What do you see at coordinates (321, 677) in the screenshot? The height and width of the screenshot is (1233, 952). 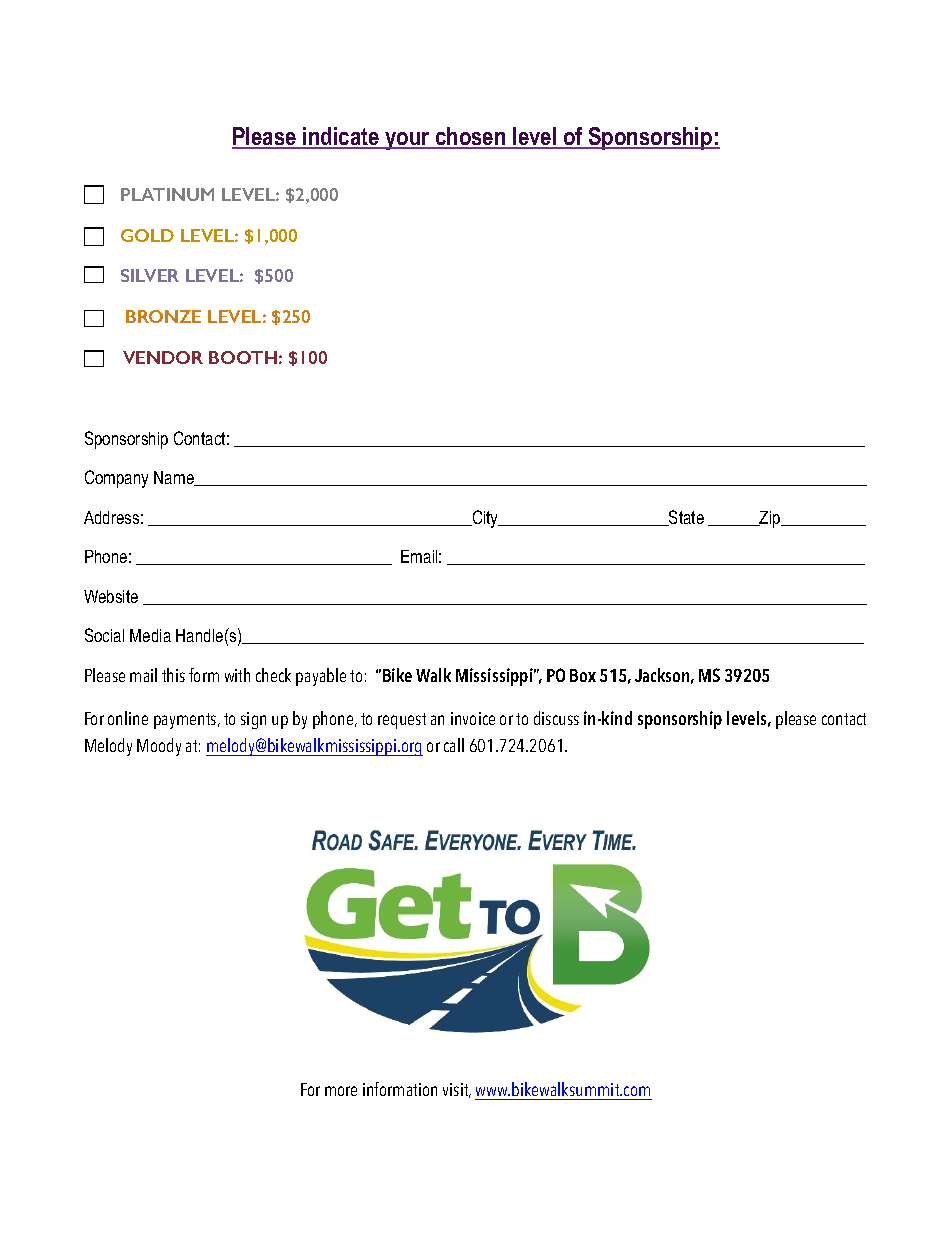 I see `payable` at bounding box center [321, 677].
